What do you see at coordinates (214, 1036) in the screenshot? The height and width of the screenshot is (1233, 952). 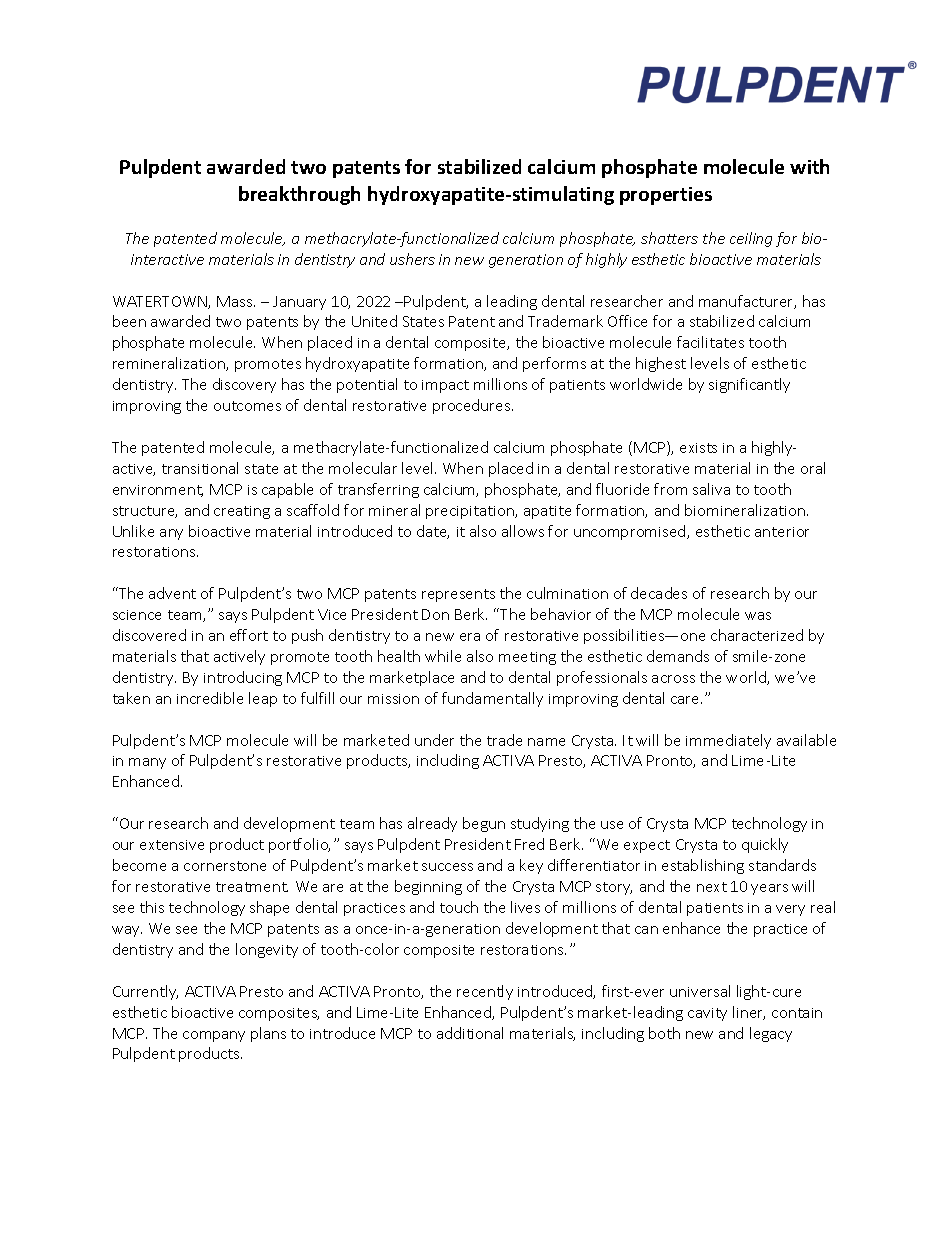 I see `company` at bounding box center [214, 1036].
